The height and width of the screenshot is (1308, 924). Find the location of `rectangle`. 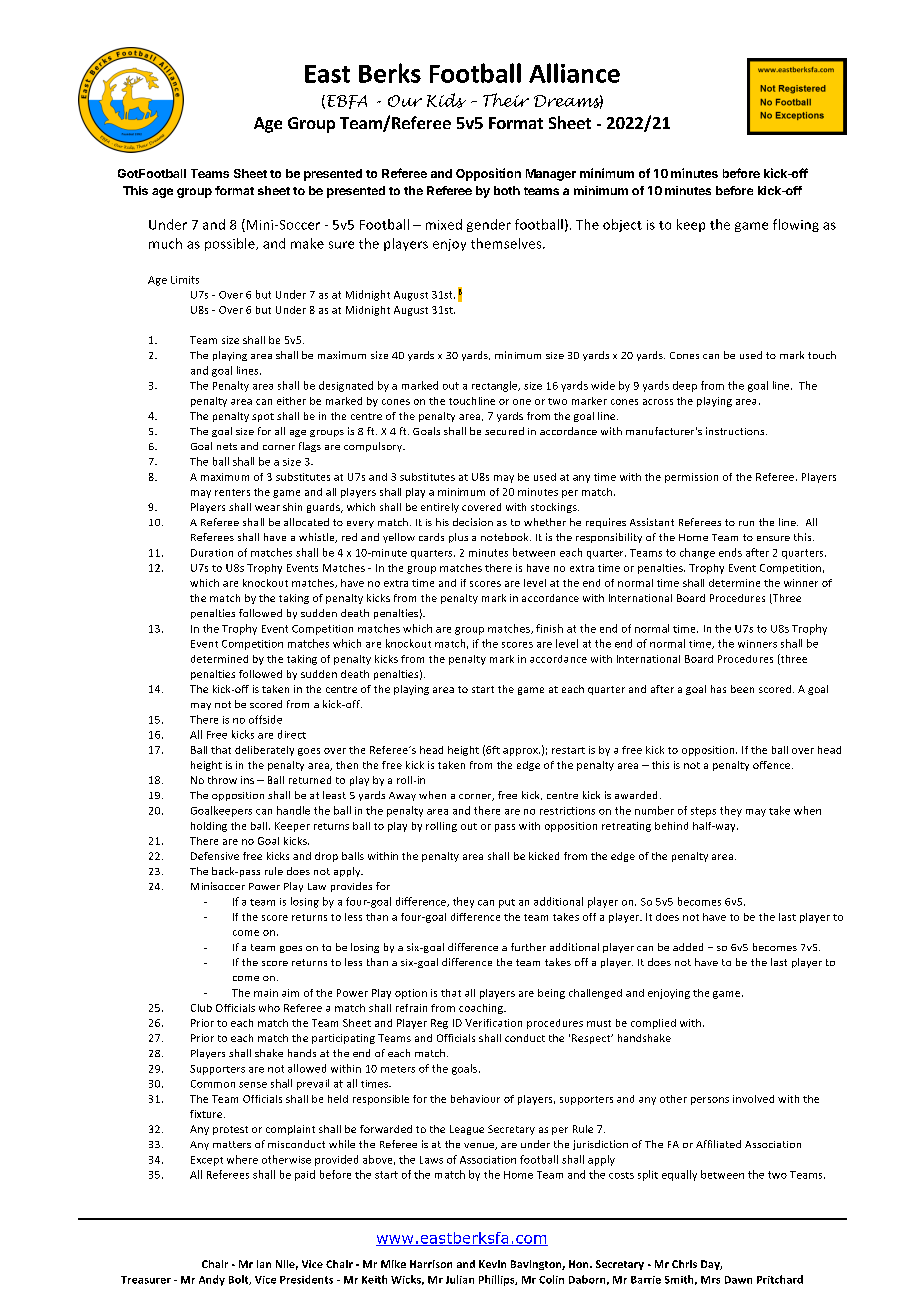

rectangle is located at coordinates (496, 386).
